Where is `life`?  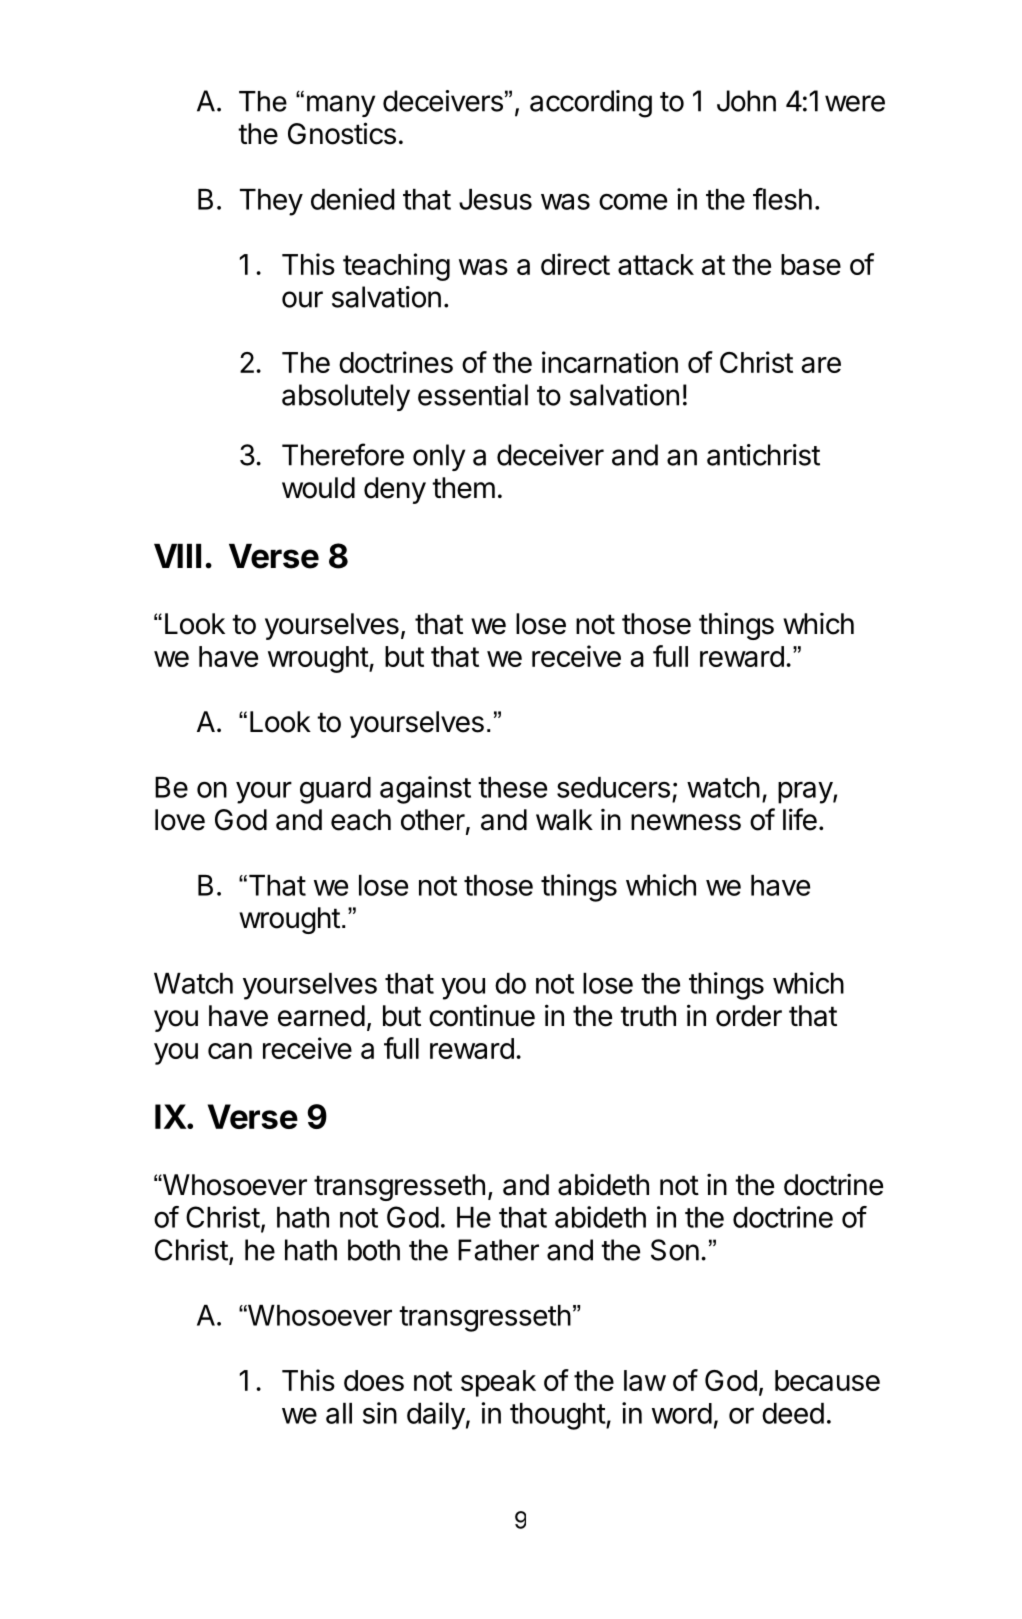
life is located at coordinates (800, 819).
